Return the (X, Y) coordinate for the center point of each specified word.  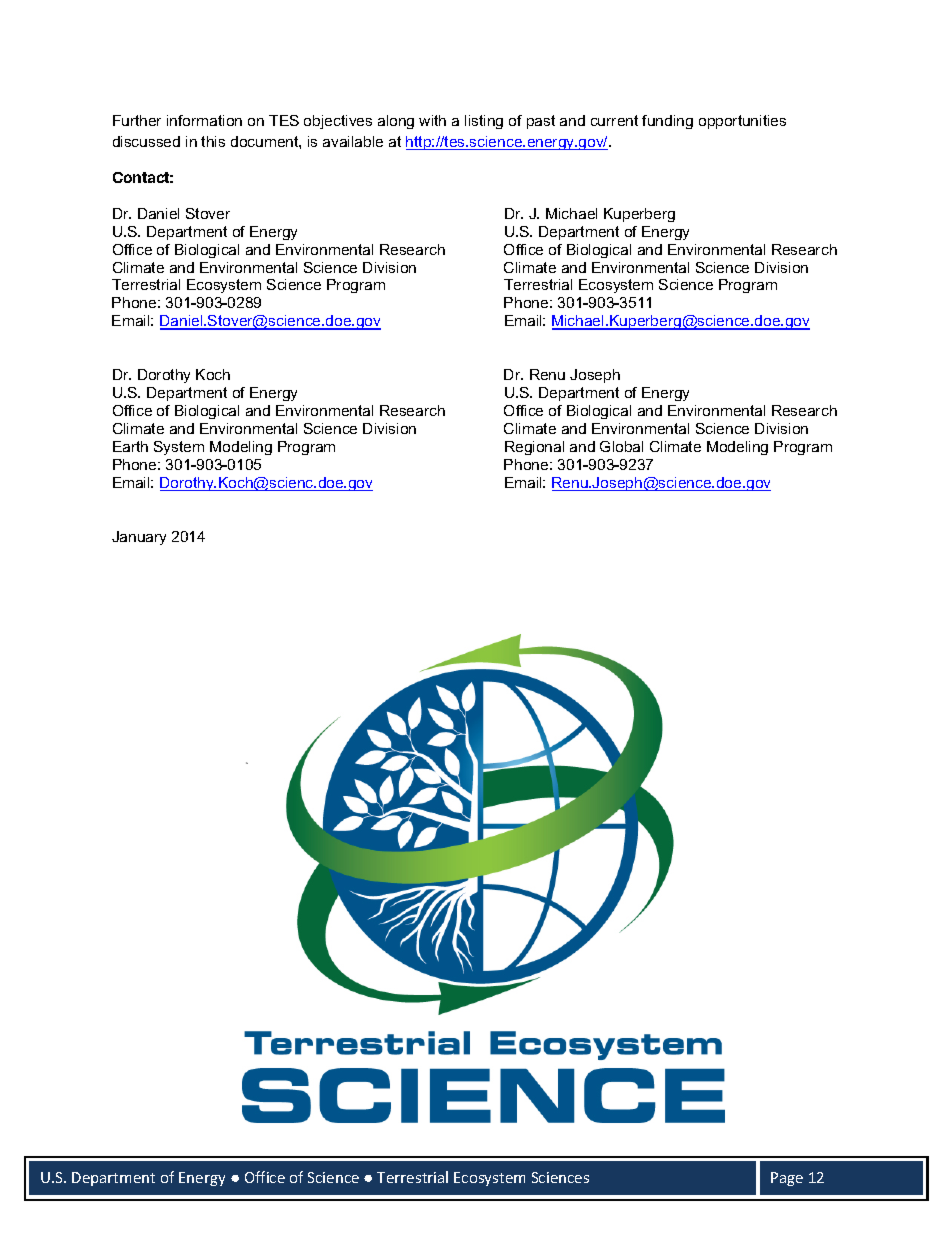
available (353, 141)
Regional (534, 448)
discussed (146, 141)
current (614, 120)
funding (667, 122)
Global (621, 446)
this (213, 141)
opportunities (742, 122)
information (204, 120)
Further (137, 120)
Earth (130, 446)
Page (787, 1179)
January (139, 538)
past (541, 122)
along (396, 122)
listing (484, 122)
